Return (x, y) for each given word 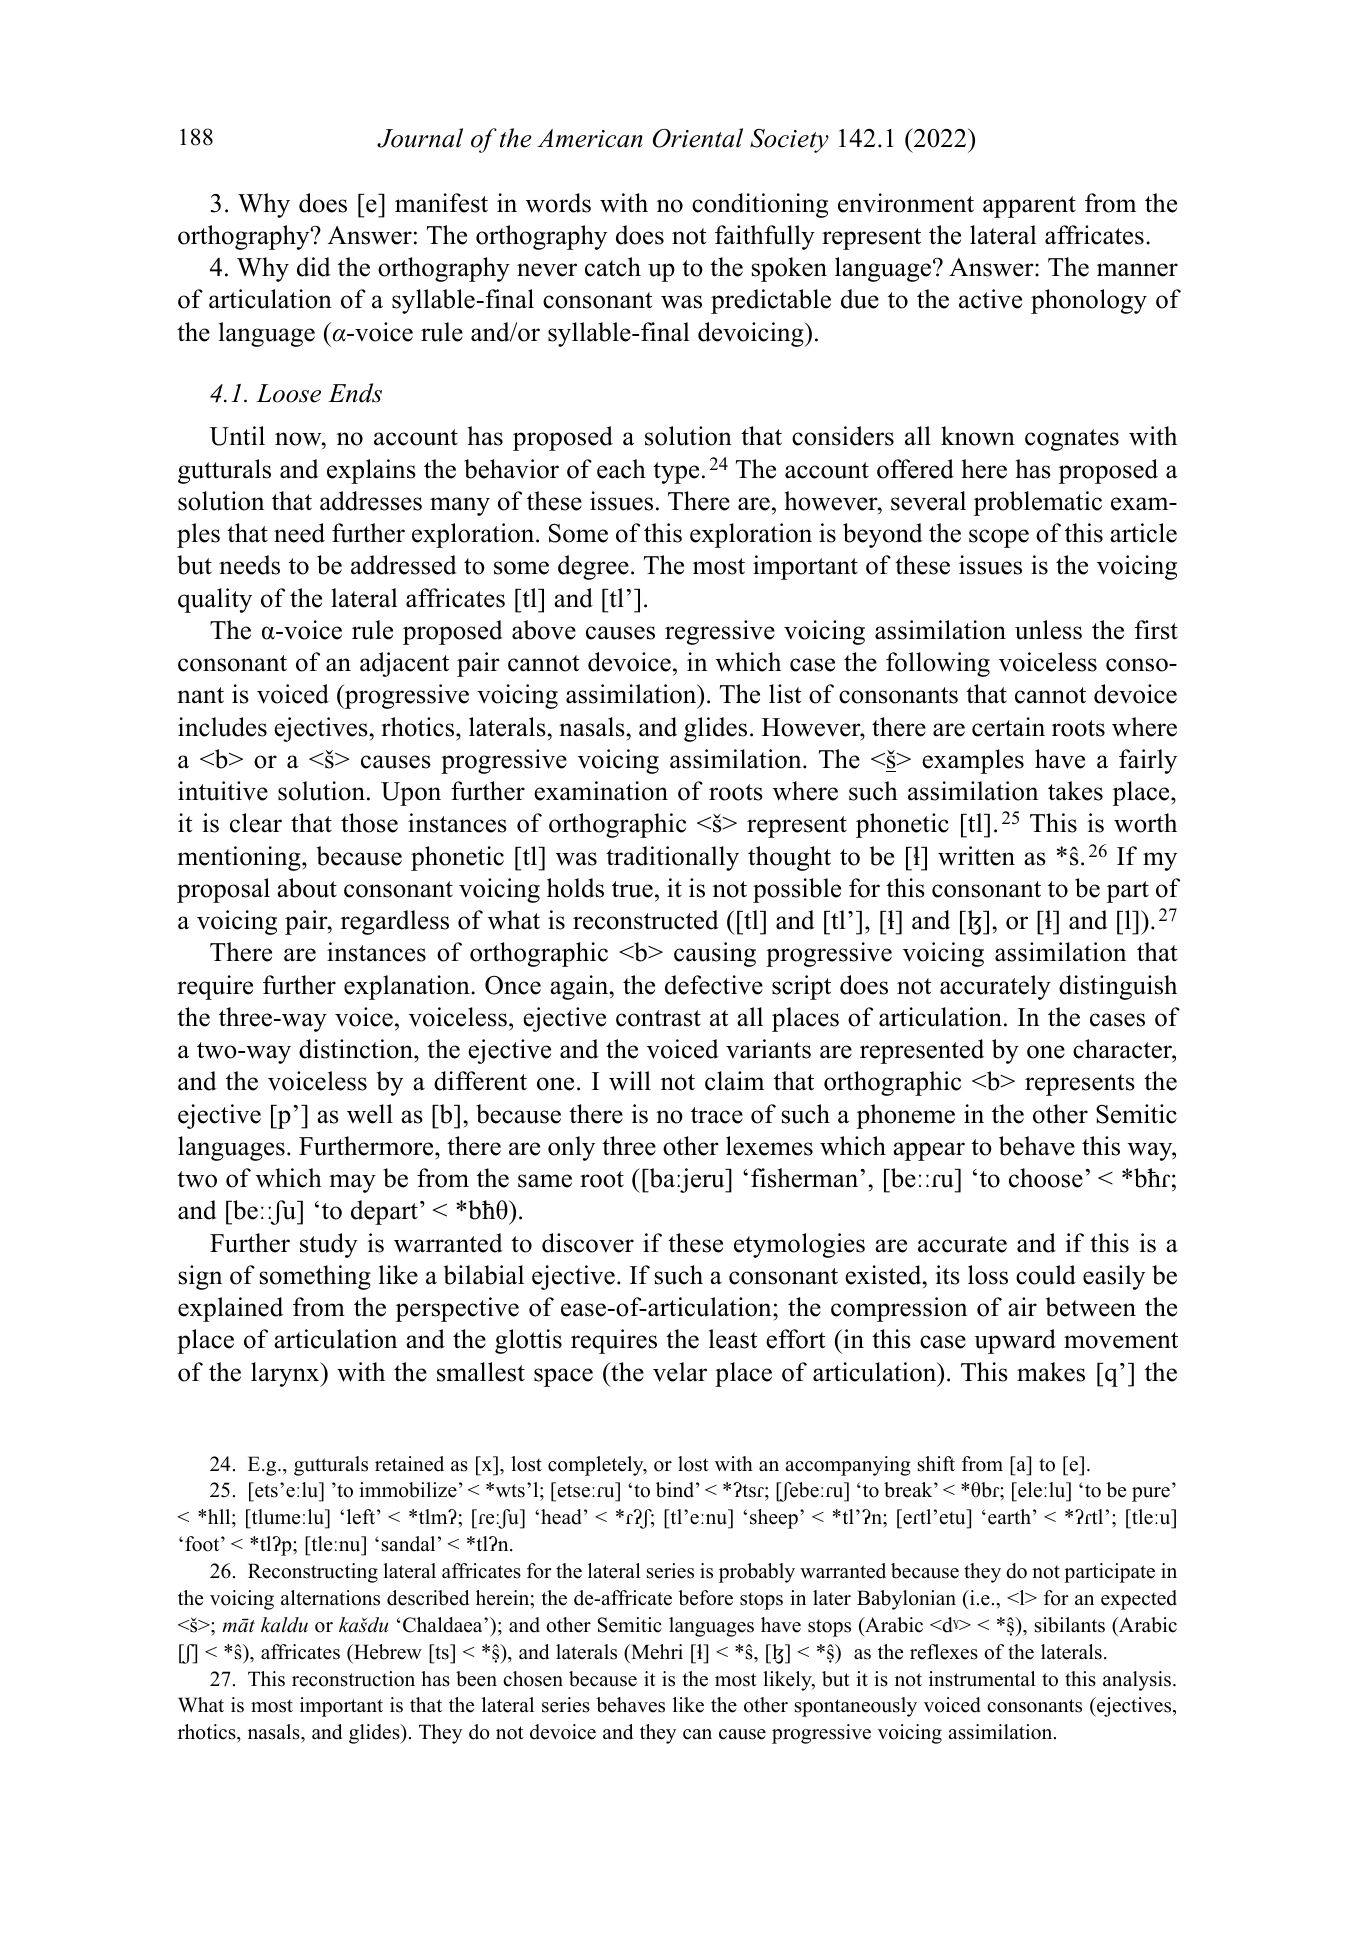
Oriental (698, 138)
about (307, 888)
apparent (1029, 207)
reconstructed (646, 920)
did (314, 267)
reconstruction (353, 1679)
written (976, 856)
